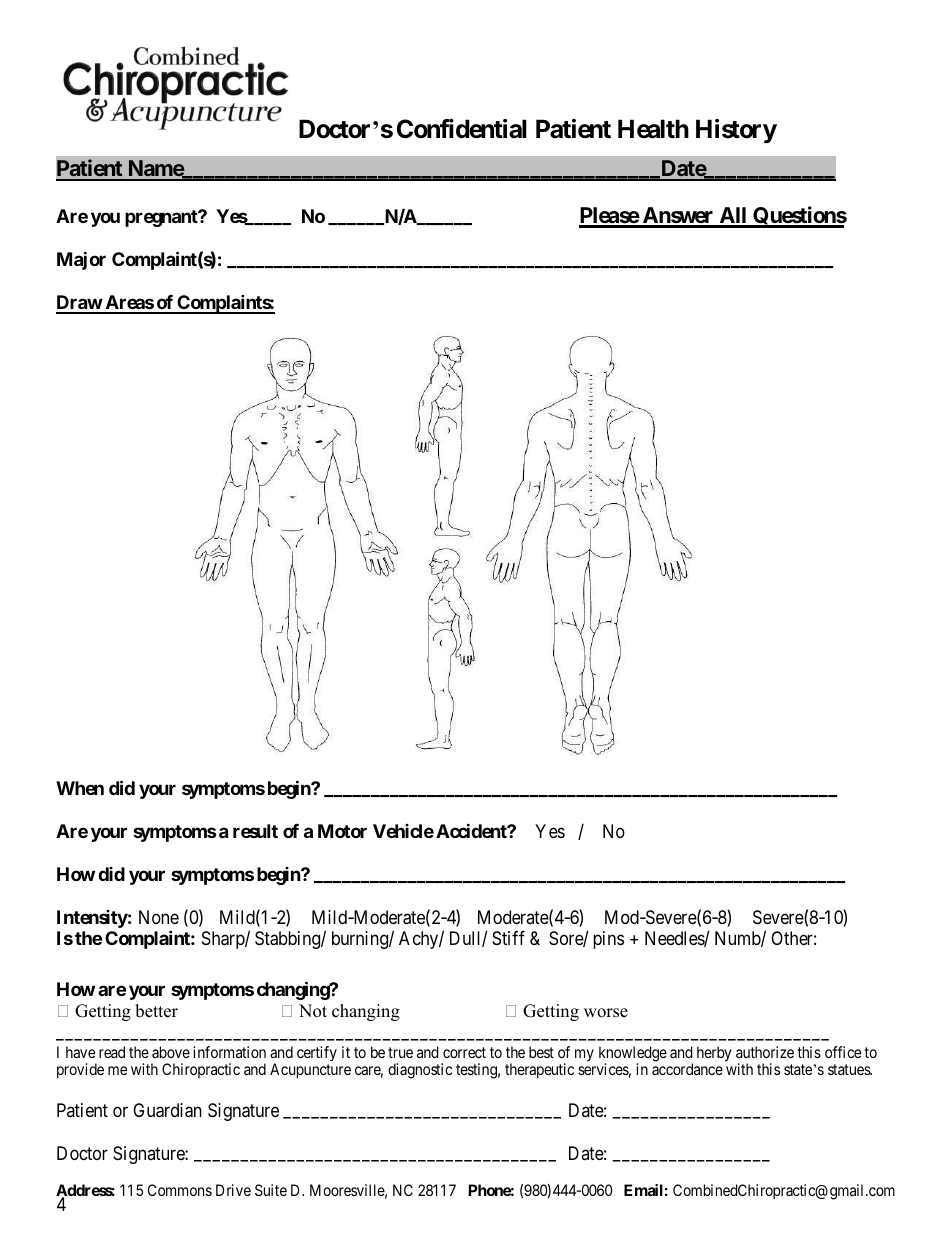 Image resolution: width=952 pixels, height=1233 pixels. I want to click on pins, so click(608, 940).
